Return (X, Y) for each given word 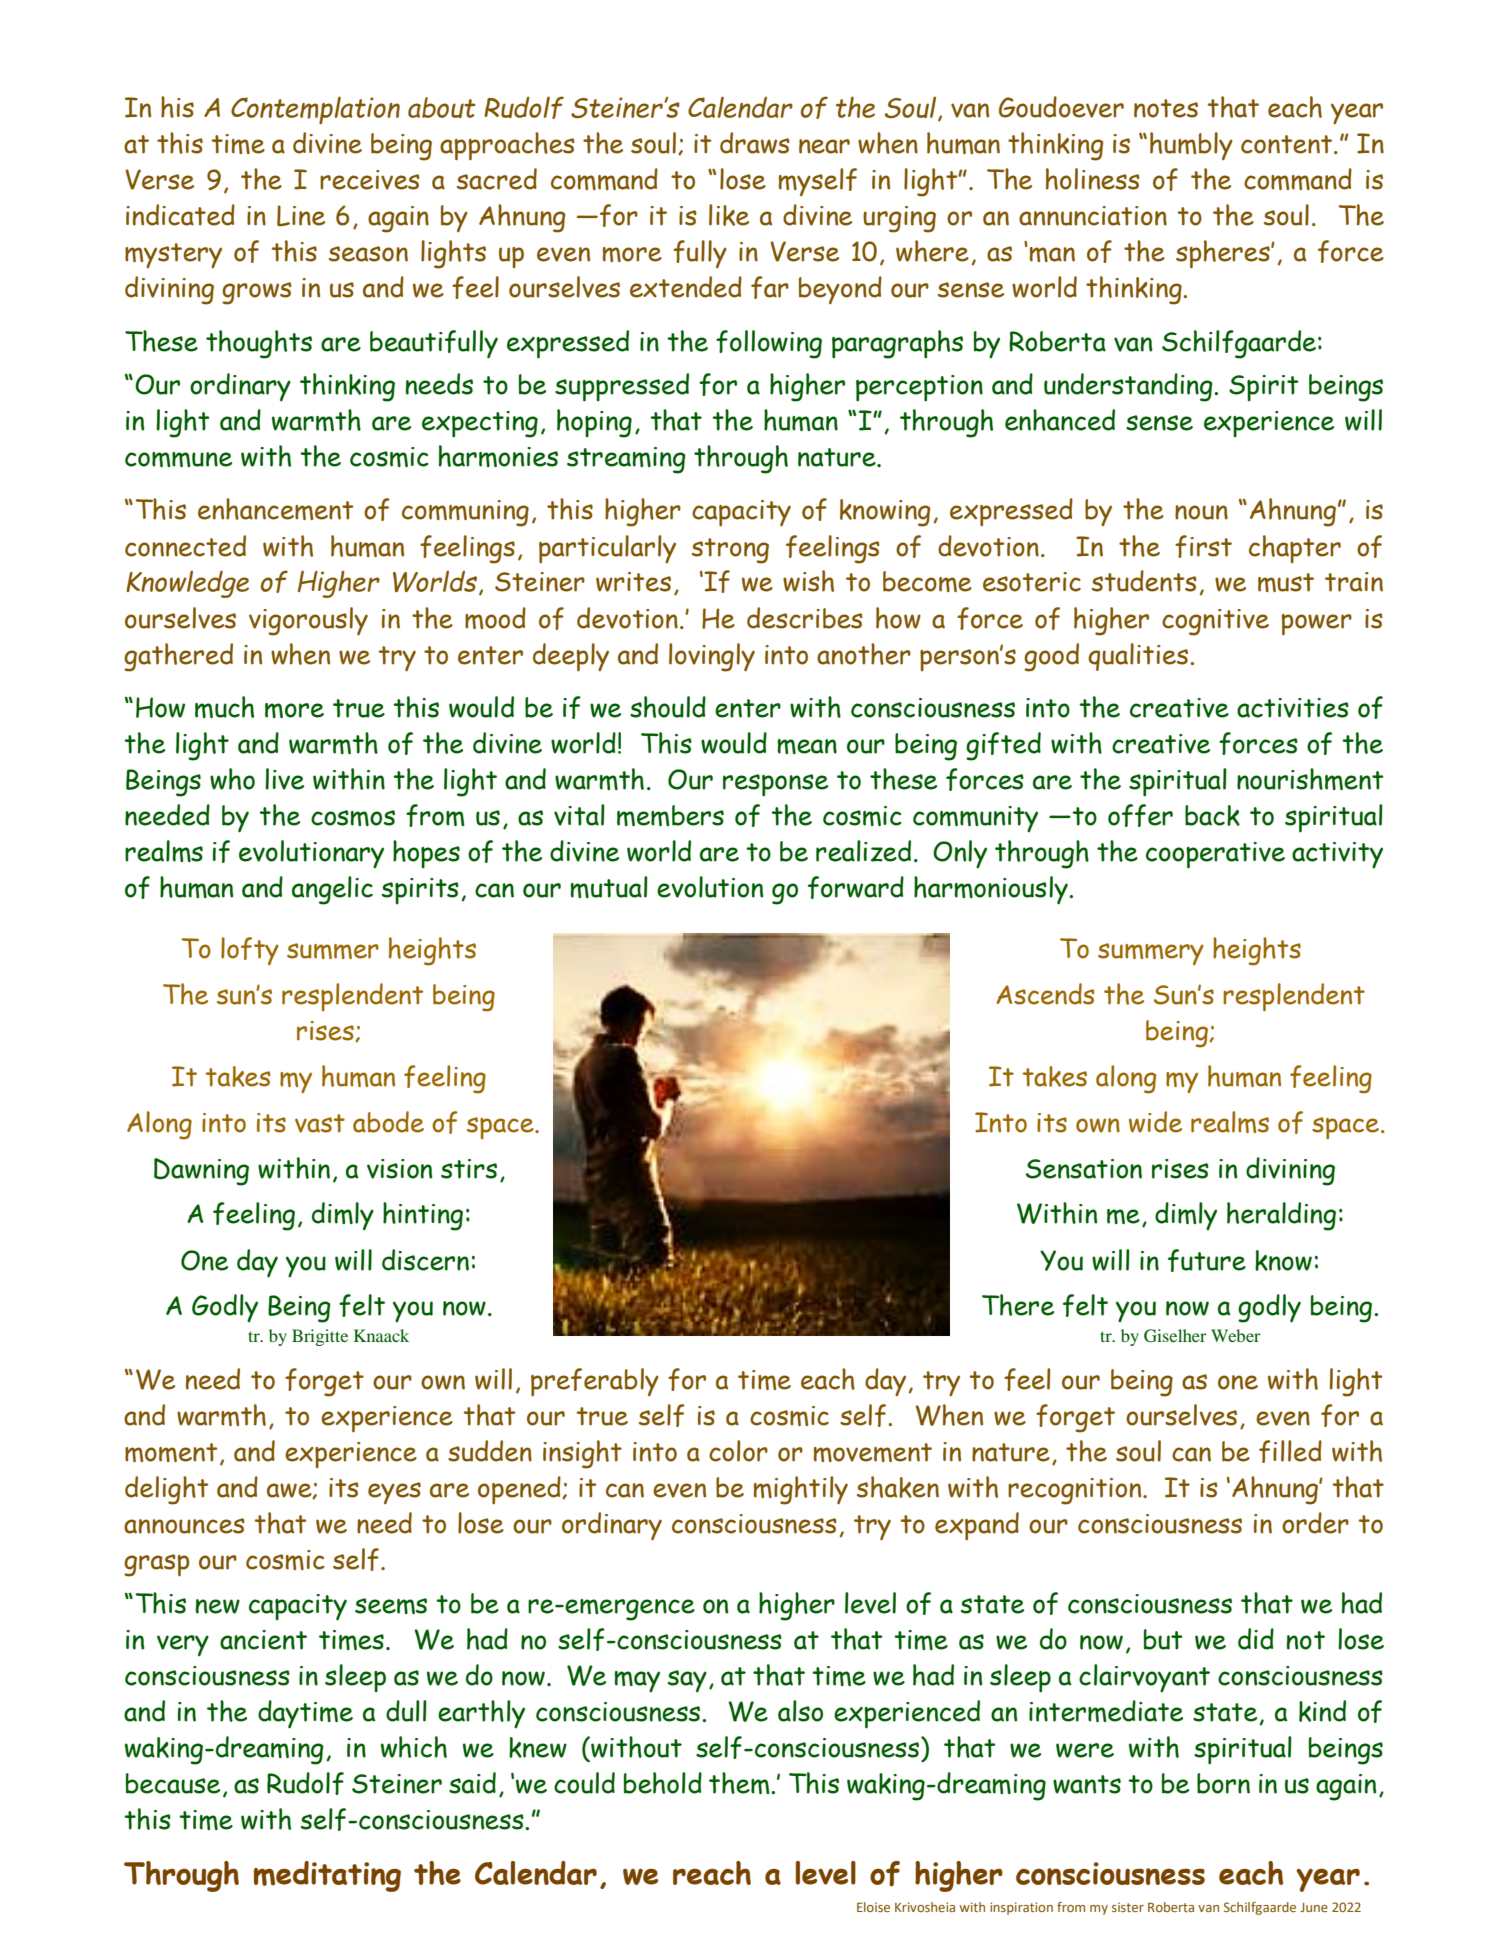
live (284, 779)
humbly (1191, 146)
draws (755, 143)
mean (807, 746)
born (1223, 1783)
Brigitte (320, 1337)
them (740, 1783)
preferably (595, 1382)
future (1207, 1260)
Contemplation (315, 110)
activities (1293, 708)
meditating (327, 1876)
